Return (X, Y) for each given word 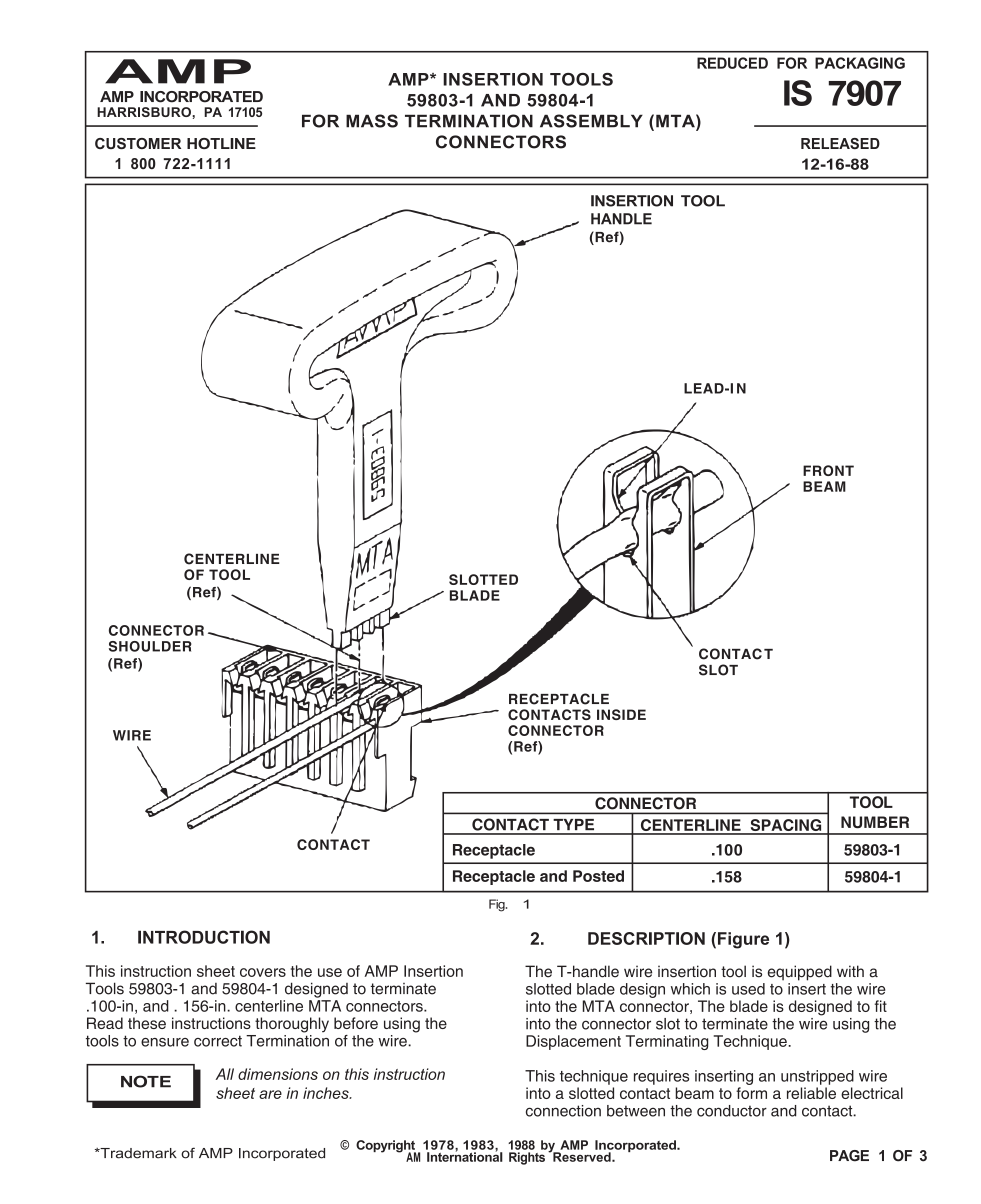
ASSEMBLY (591, 121)
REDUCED (732, 63)
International (465, 1156)
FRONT (828, 470)
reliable (811, 1093)
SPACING (786, 826)
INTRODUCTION (204, 937)
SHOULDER (150, 646)
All (225, 1074)
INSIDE (621, 714)
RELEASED (840, 143)
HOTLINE (221, 143)
